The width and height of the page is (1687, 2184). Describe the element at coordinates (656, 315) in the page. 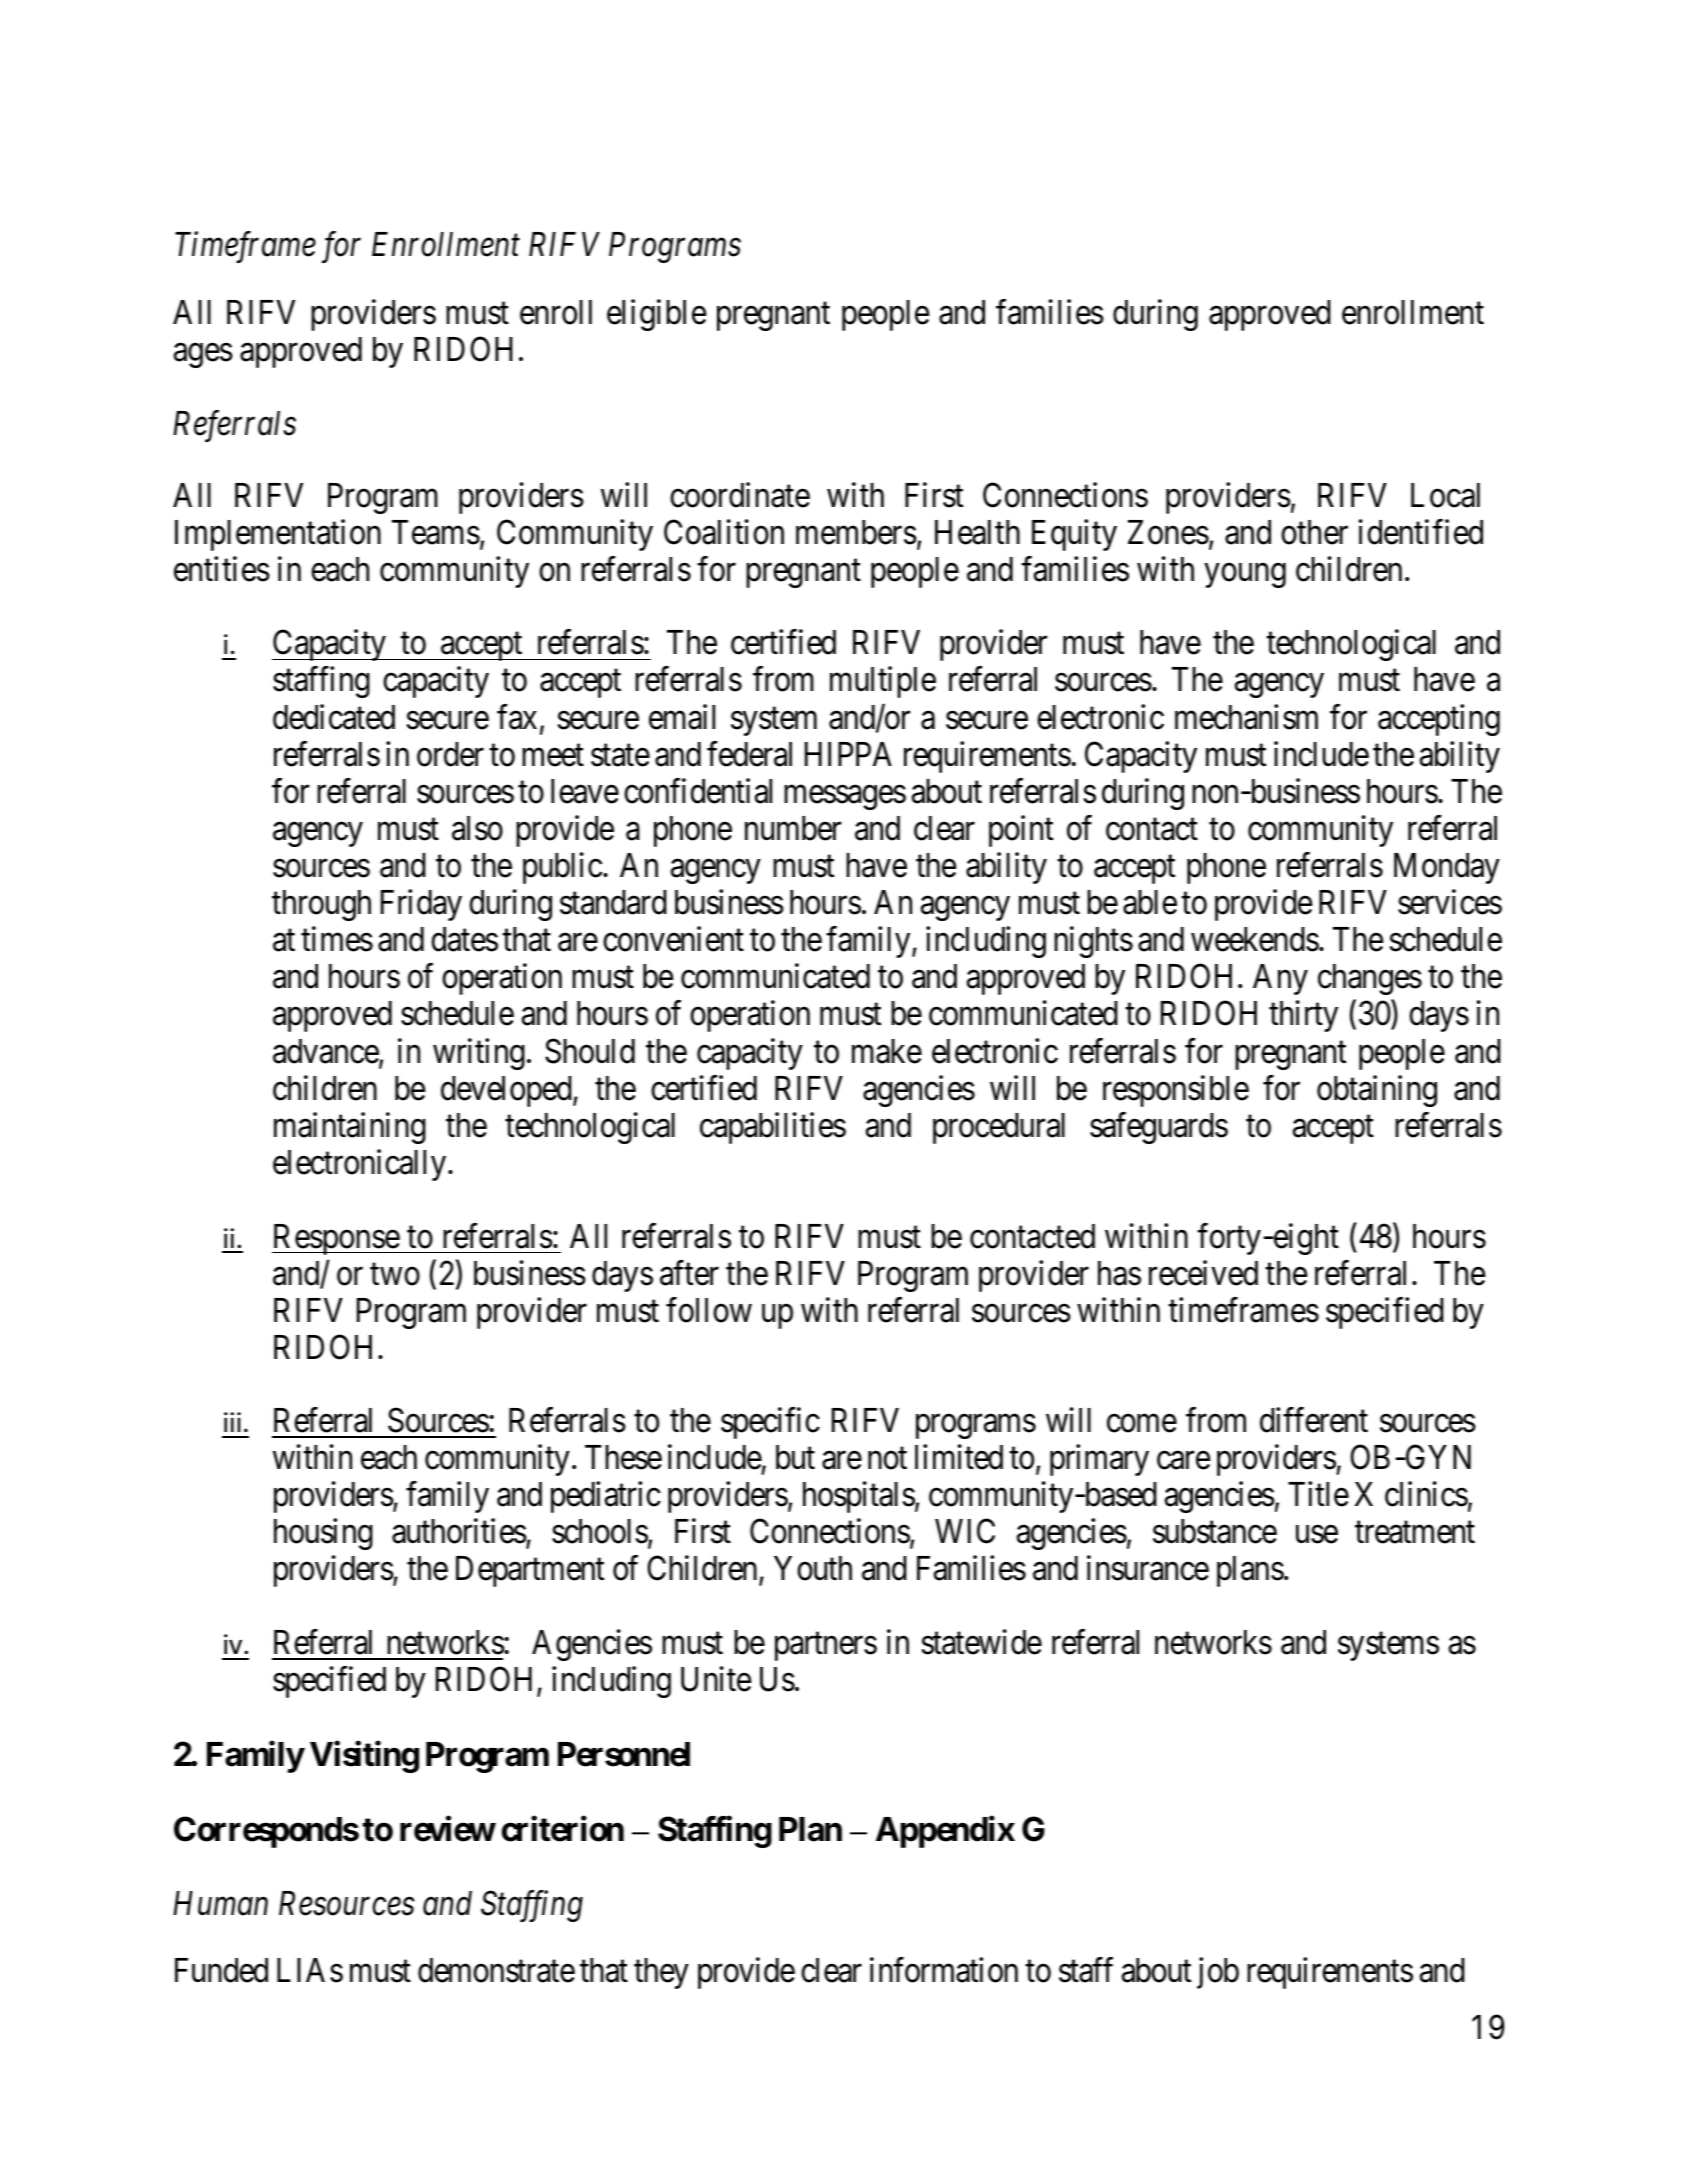

I see `eligible` at that location.
